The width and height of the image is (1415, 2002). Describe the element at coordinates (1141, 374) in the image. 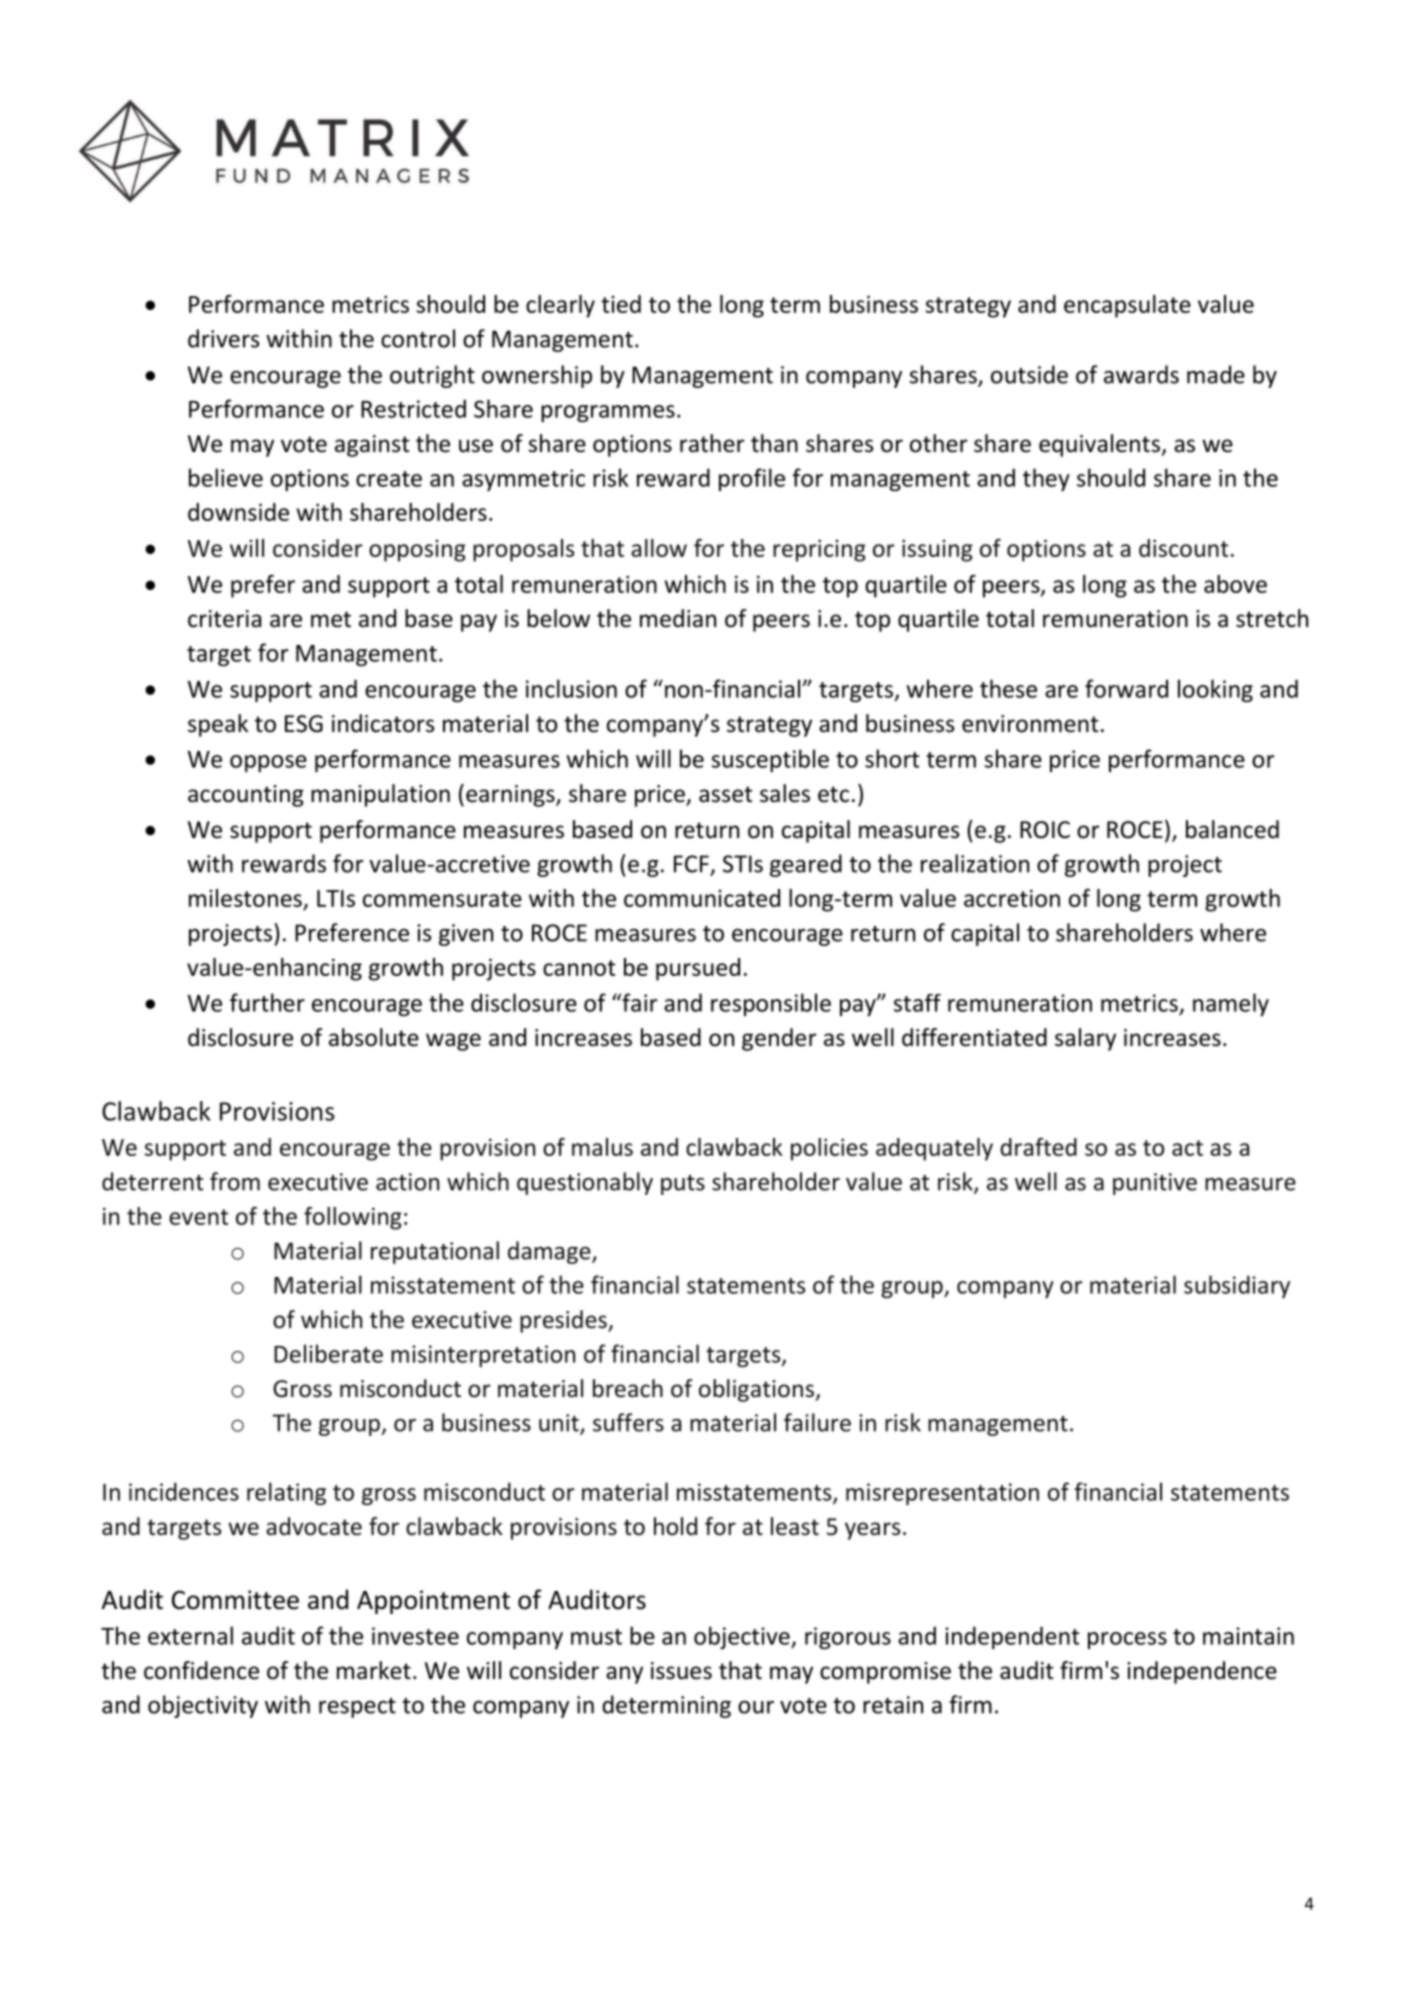

I see `awards` at that location.
